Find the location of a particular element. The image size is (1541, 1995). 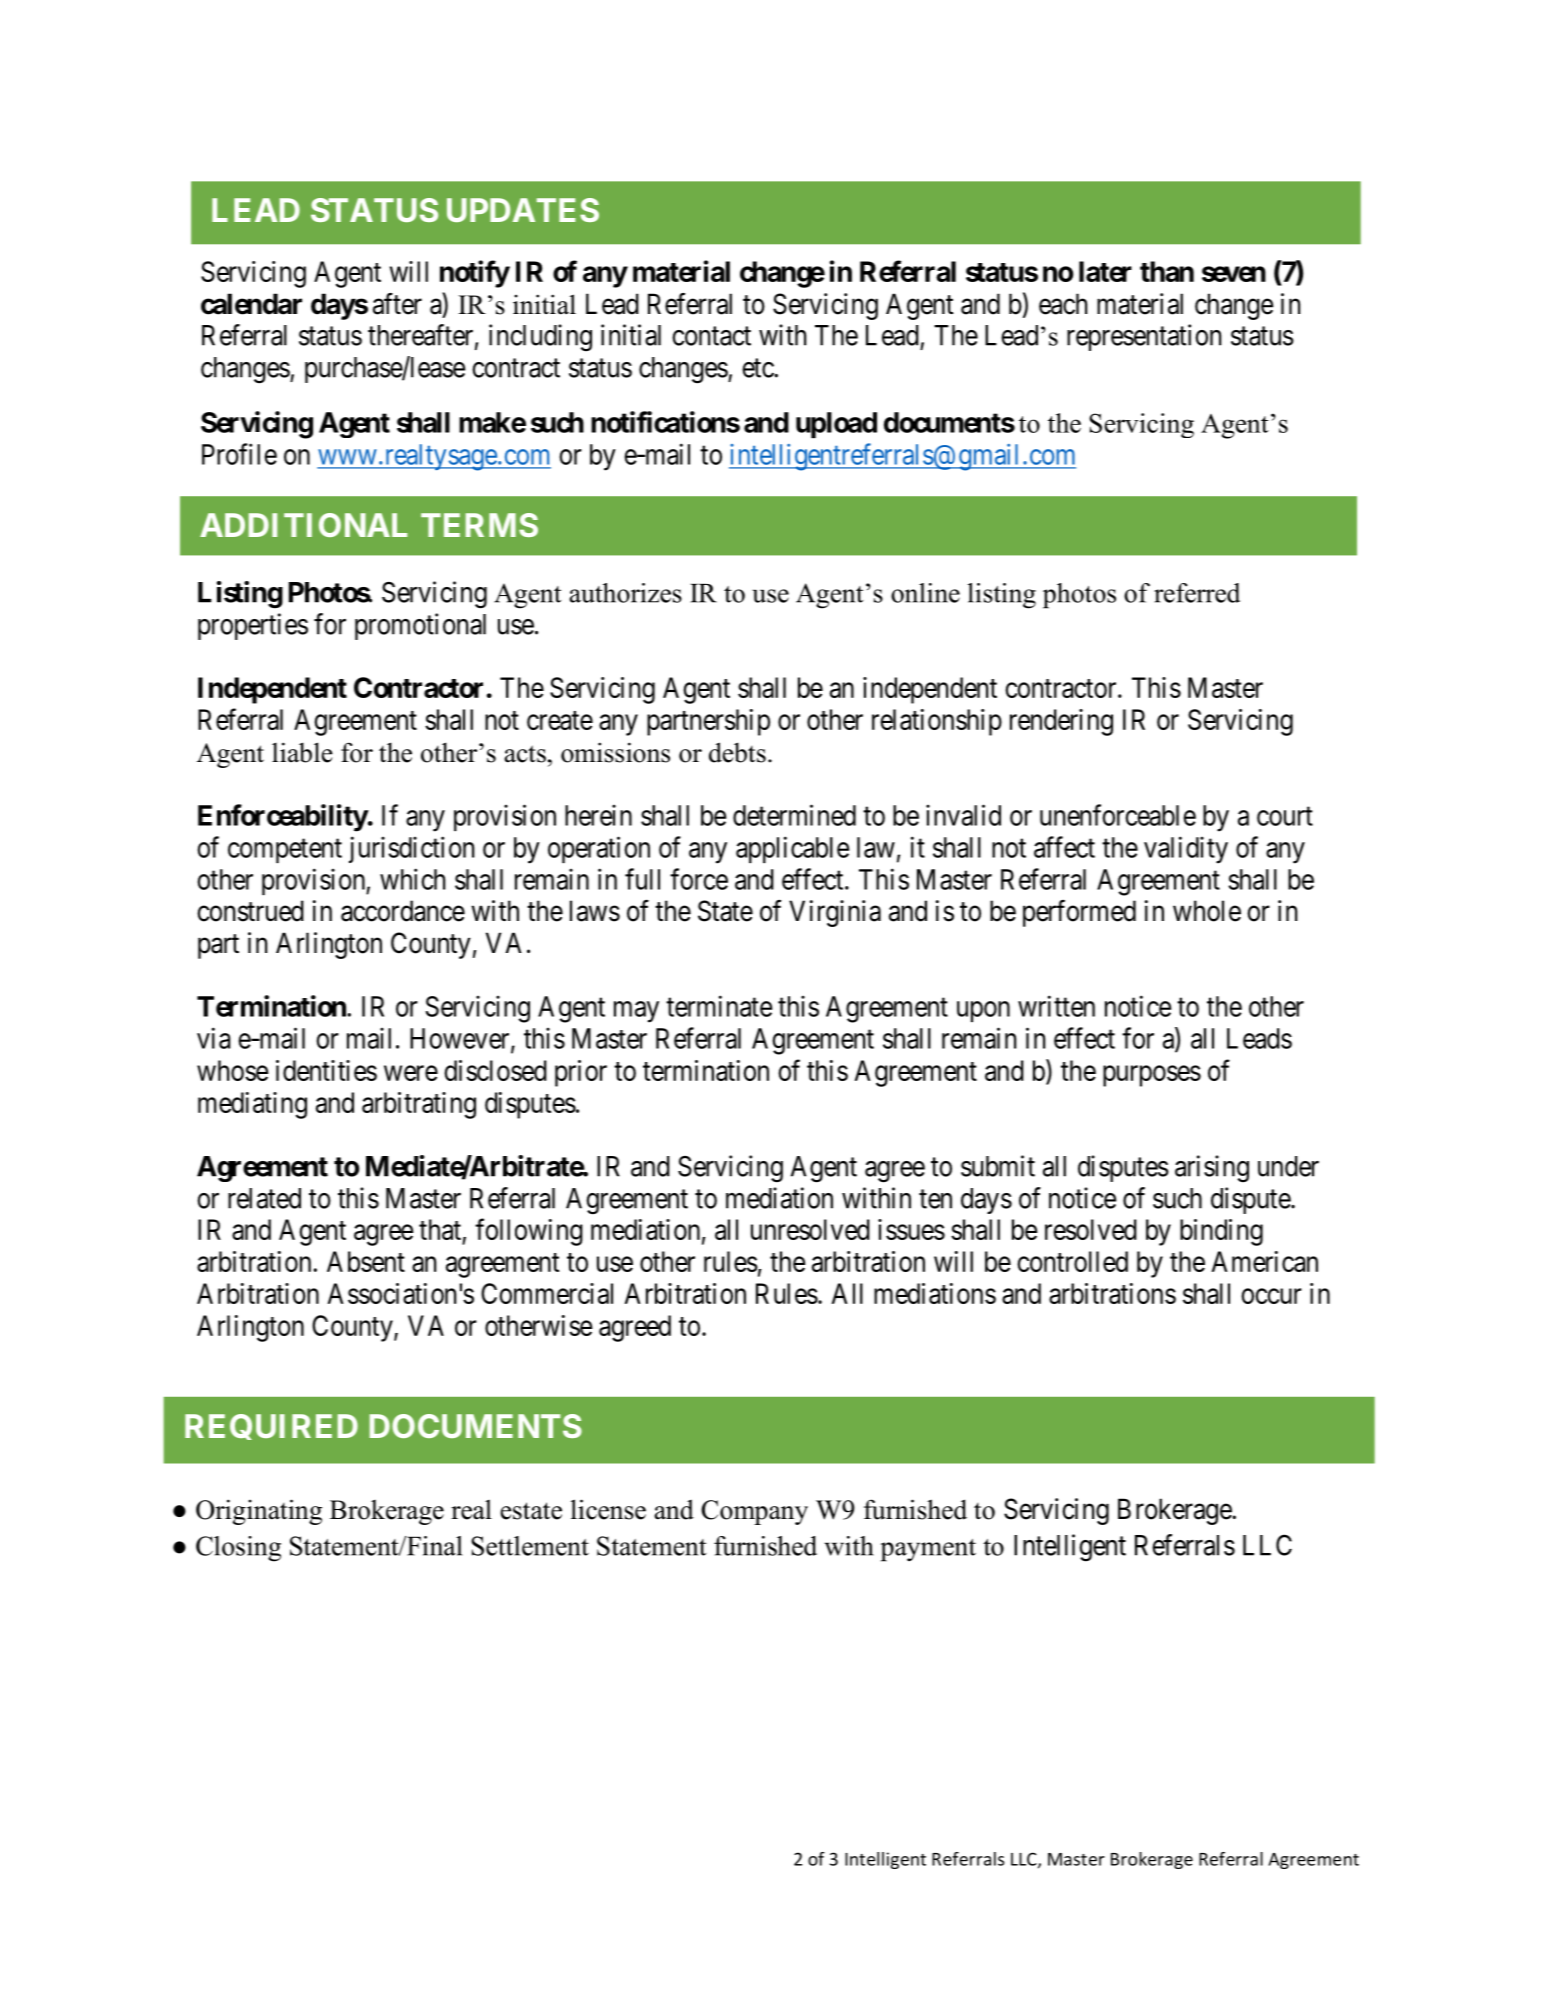

related is located at coordinates (264, 1198).
